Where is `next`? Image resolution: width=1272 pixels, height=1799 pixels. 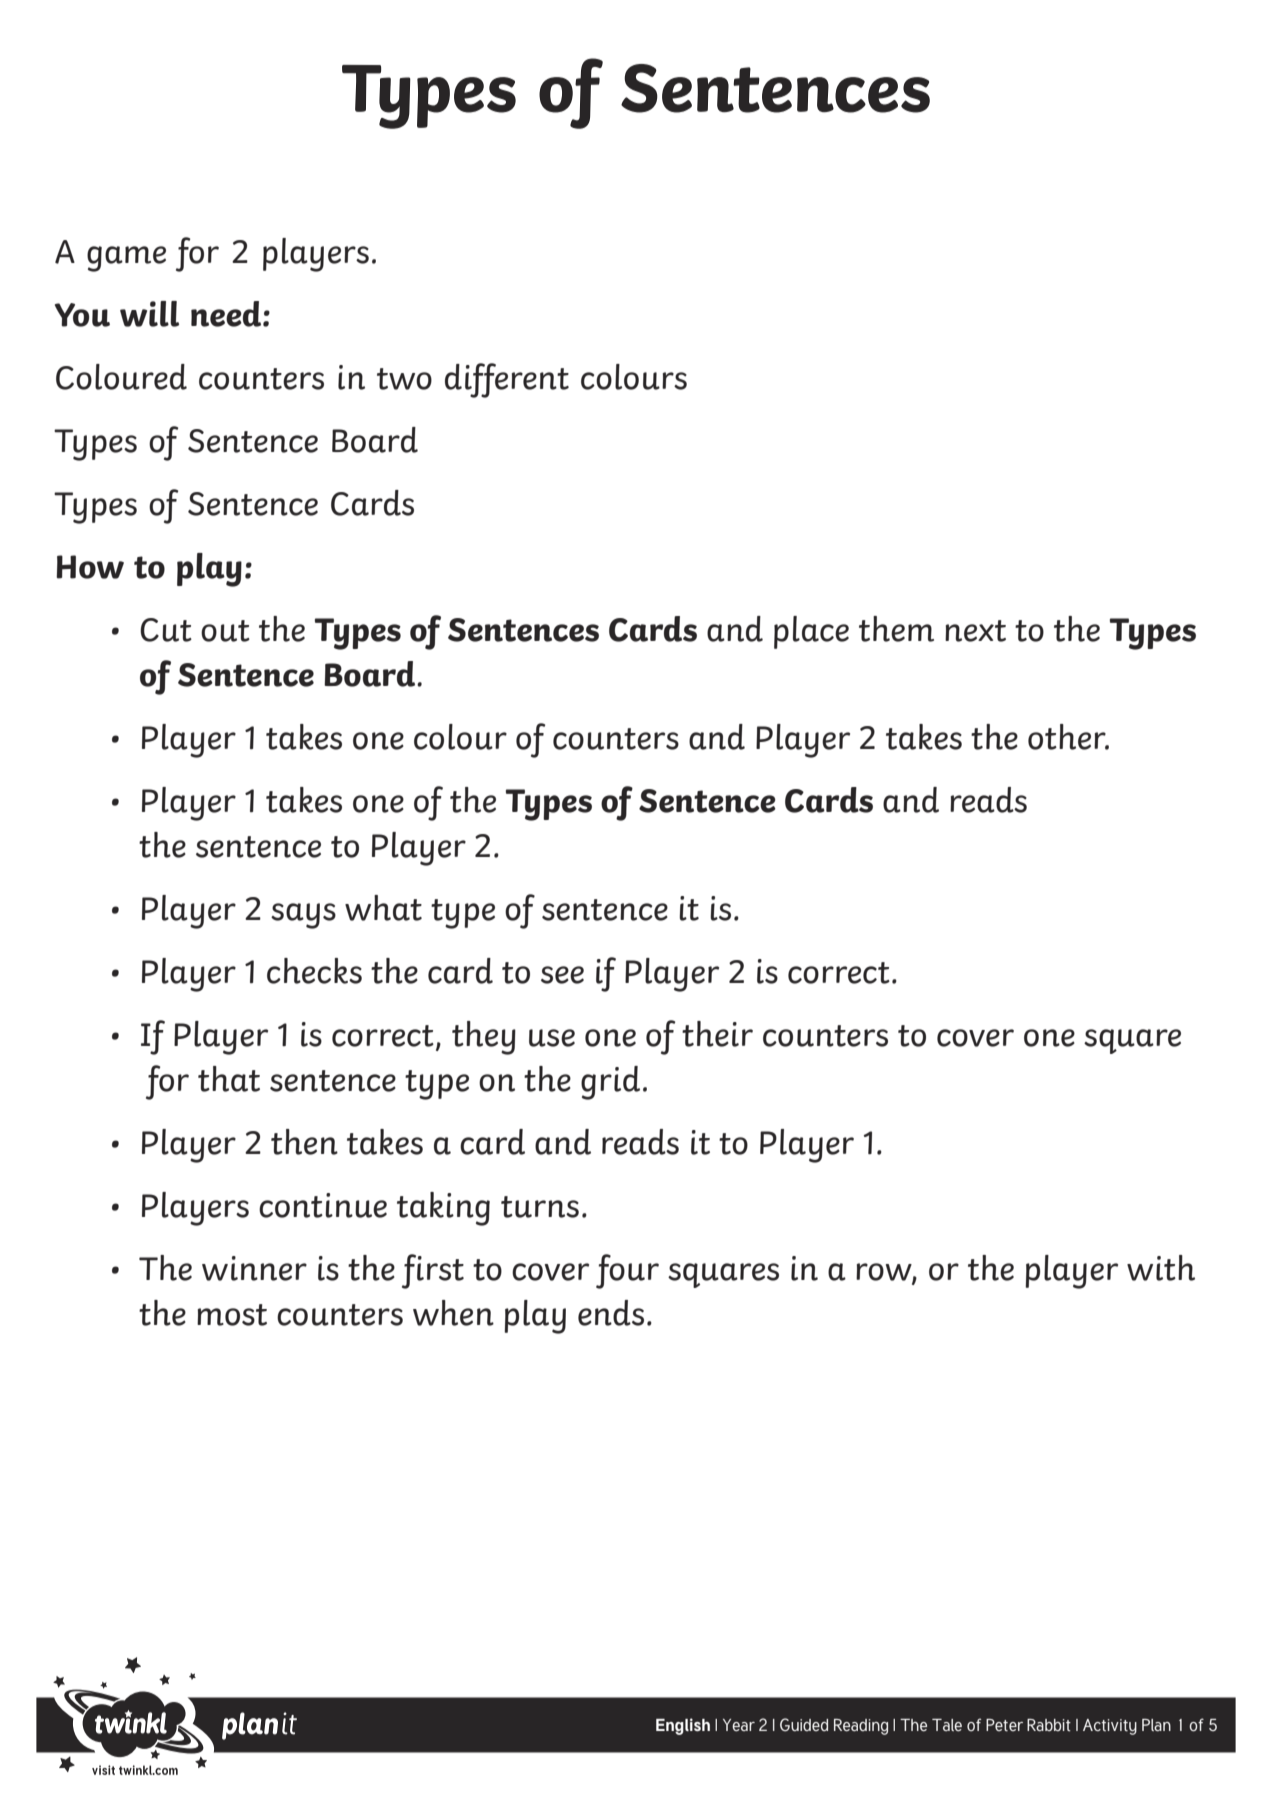 next is located at coordinates (975, 631).
